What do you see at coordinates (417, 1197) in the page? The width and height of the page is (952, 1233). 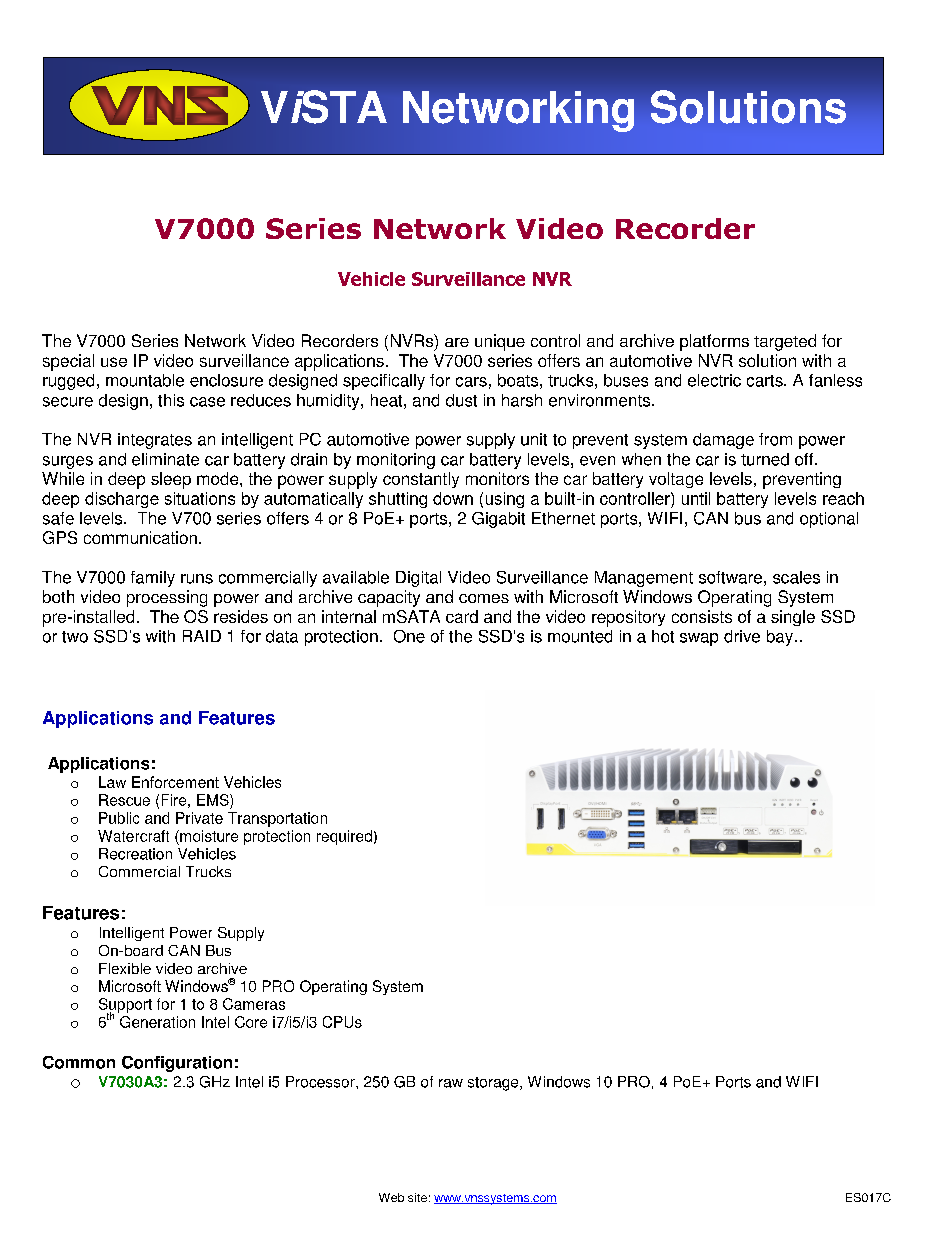 I see `site` at bounding box center [417, 1197].
